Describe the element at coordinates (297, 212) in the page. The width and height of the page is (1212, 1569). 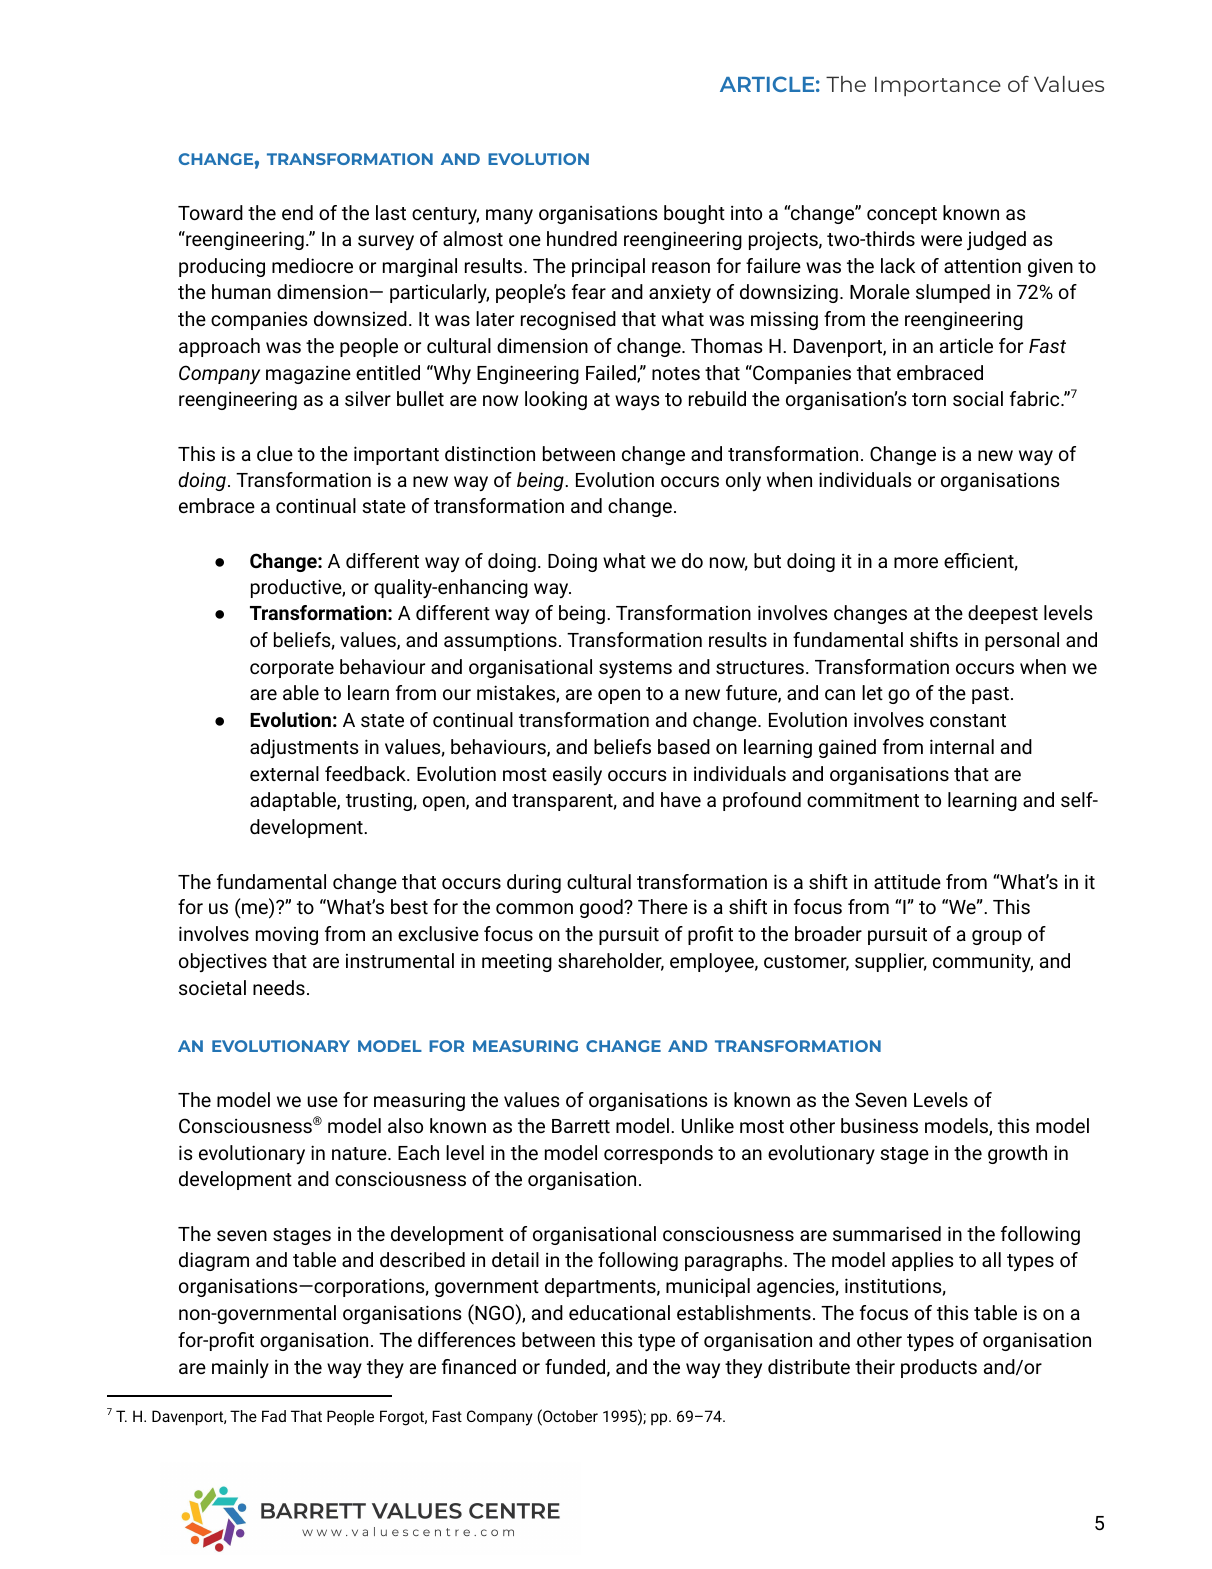
I see `end` at that location.
